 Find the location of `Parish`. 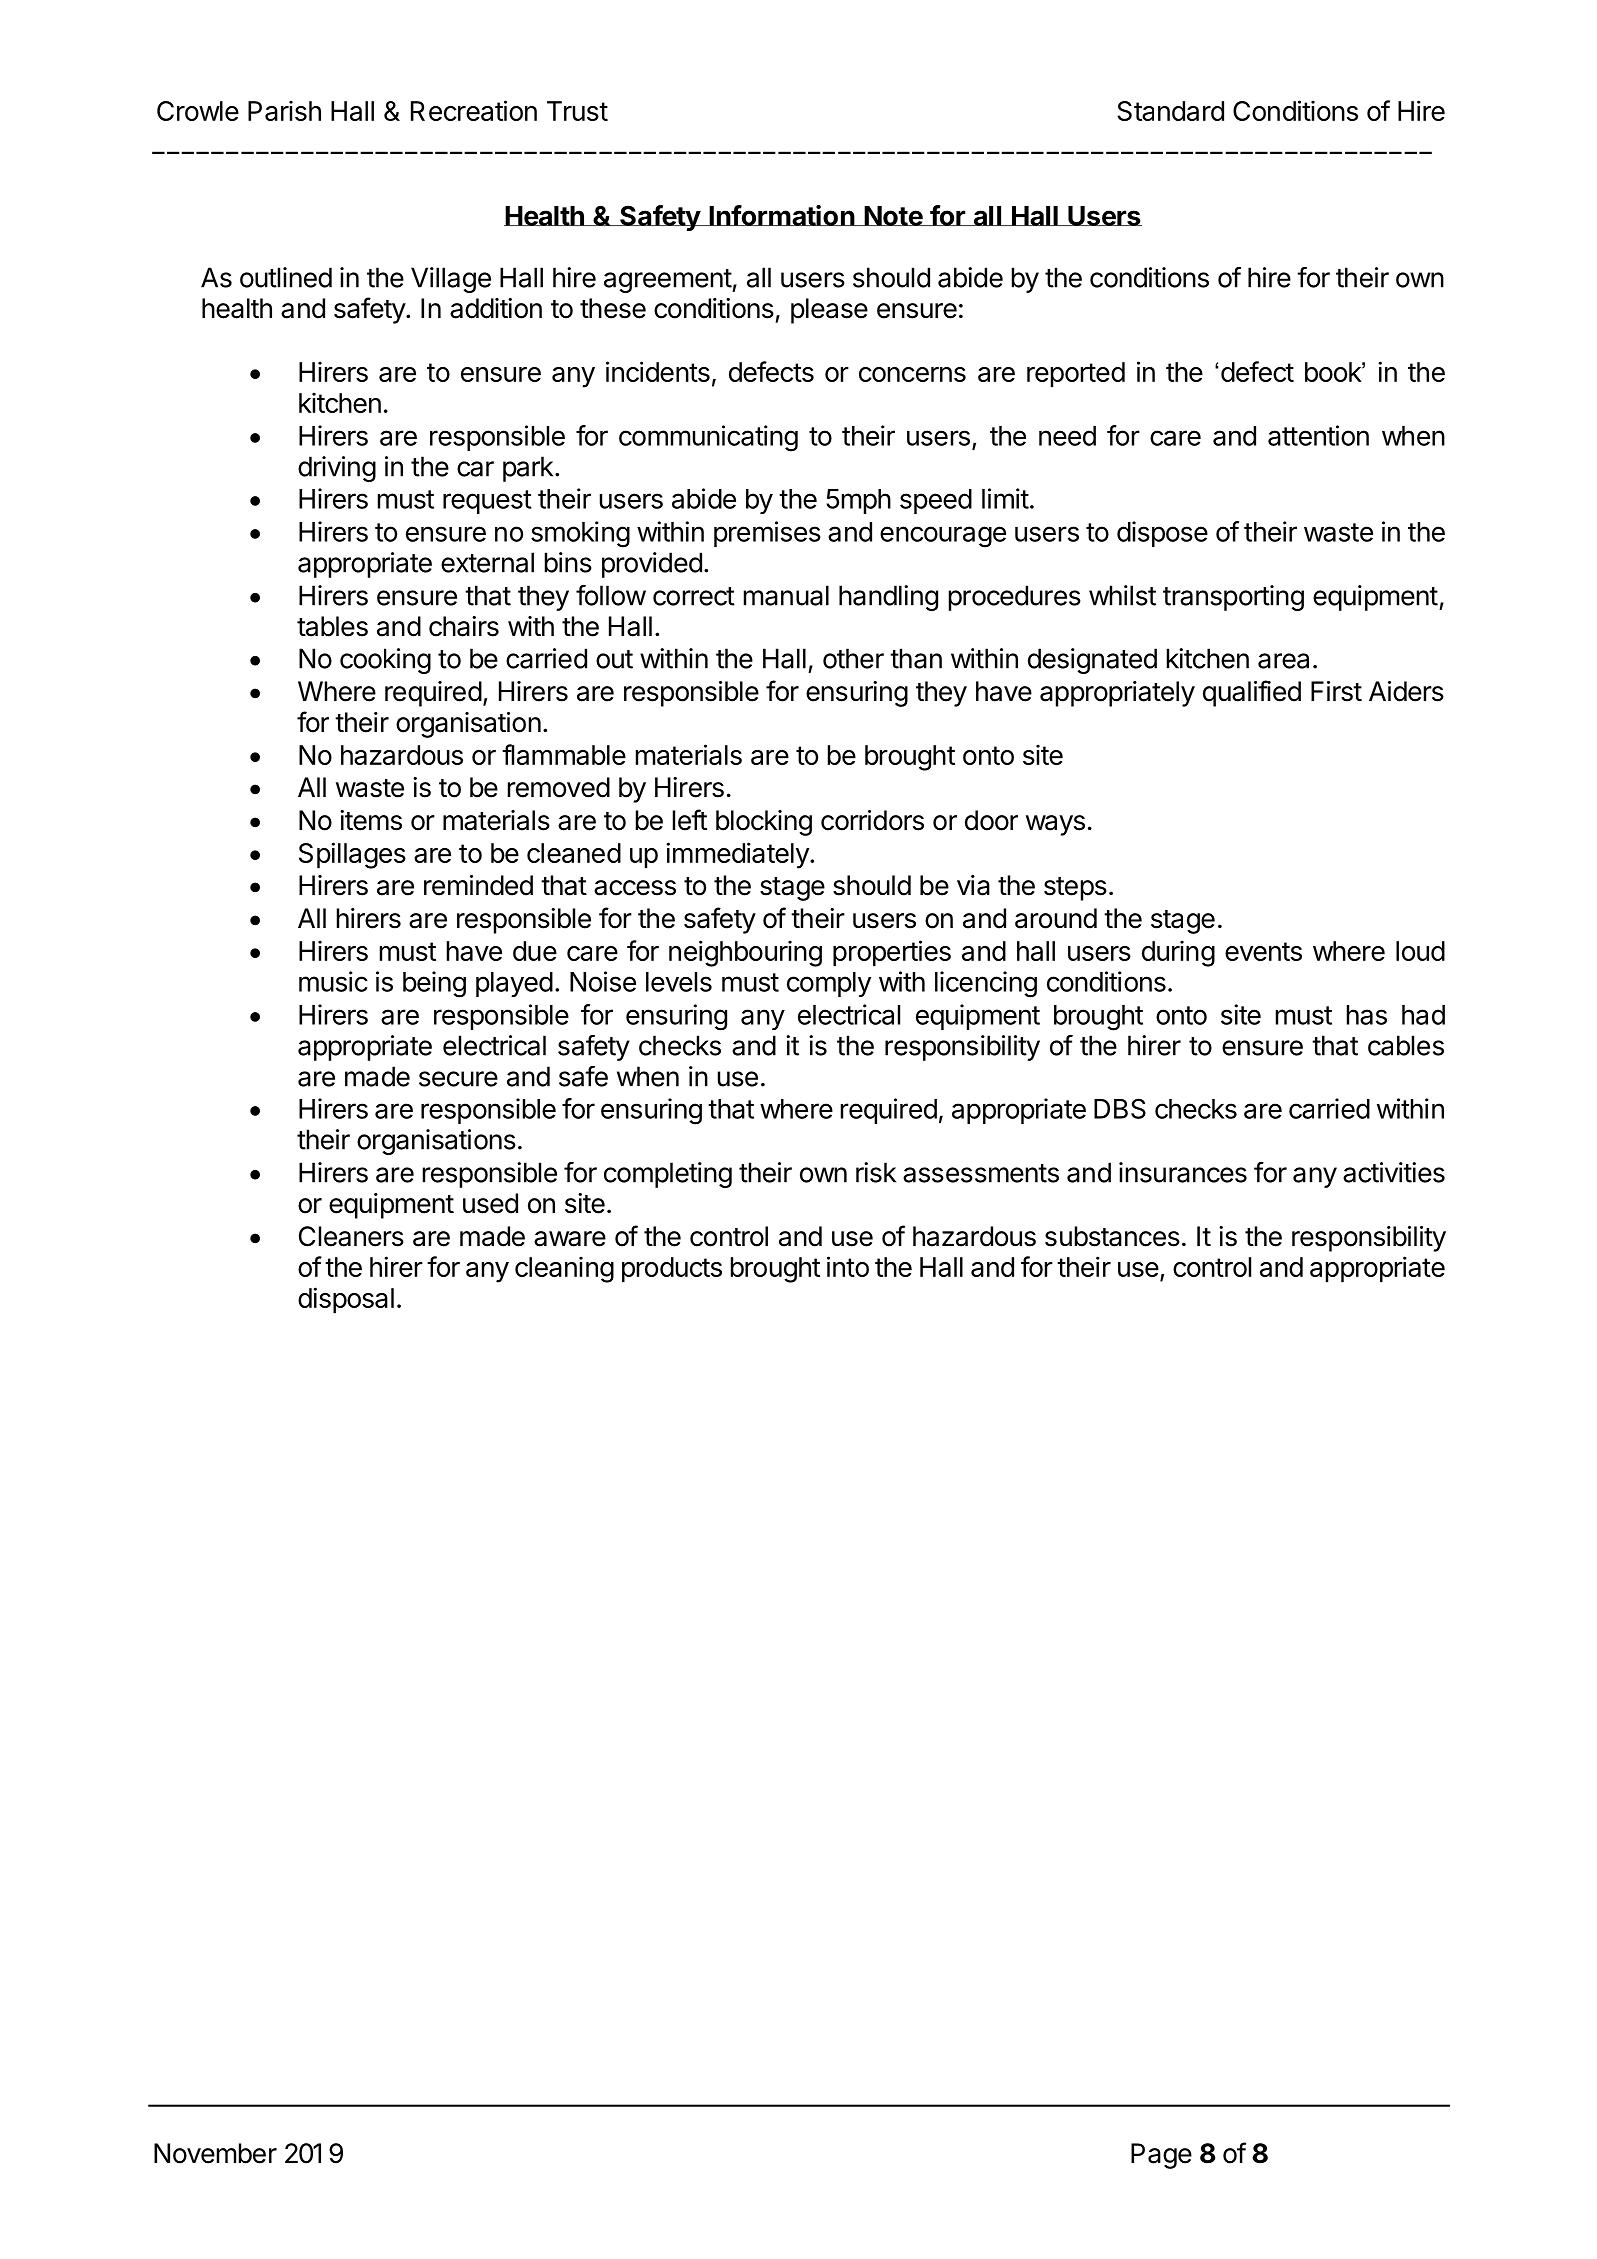

Parish is located at coordinates (284, 110).
